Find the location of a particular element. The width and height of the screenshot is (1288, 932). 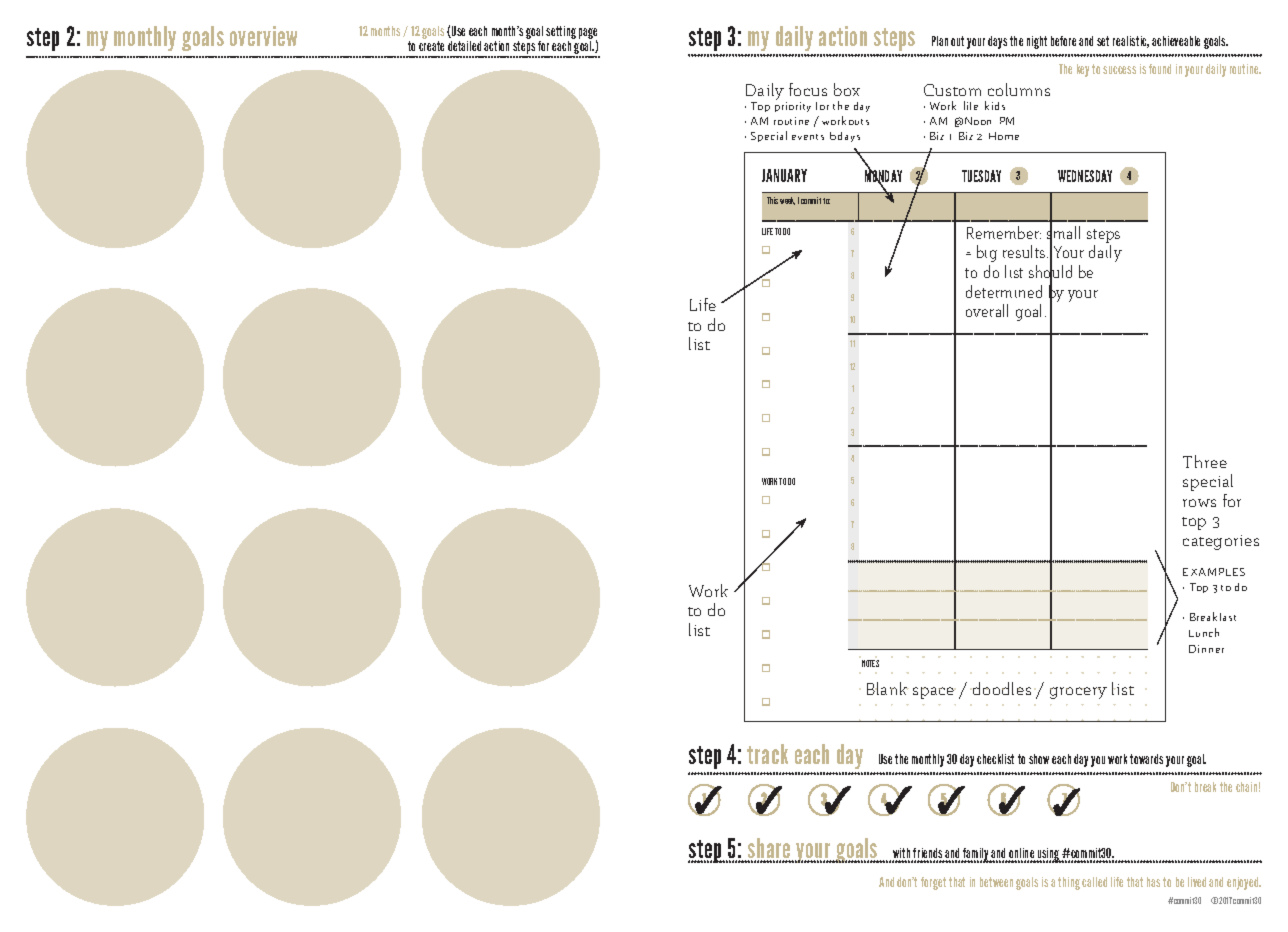

with is located at coordinates (902, 855).
